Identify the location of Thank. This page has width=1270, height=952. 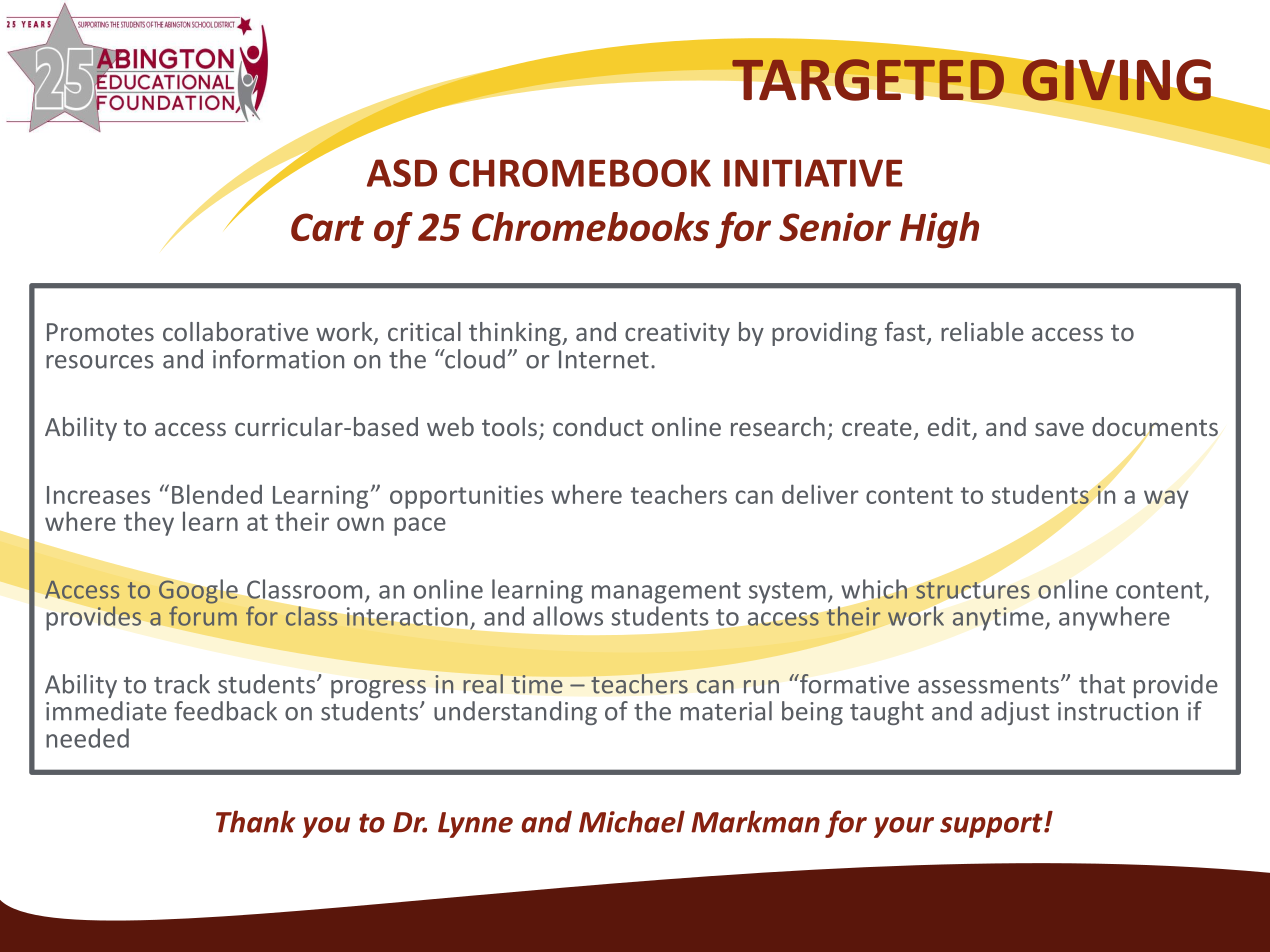
(255, 821).
